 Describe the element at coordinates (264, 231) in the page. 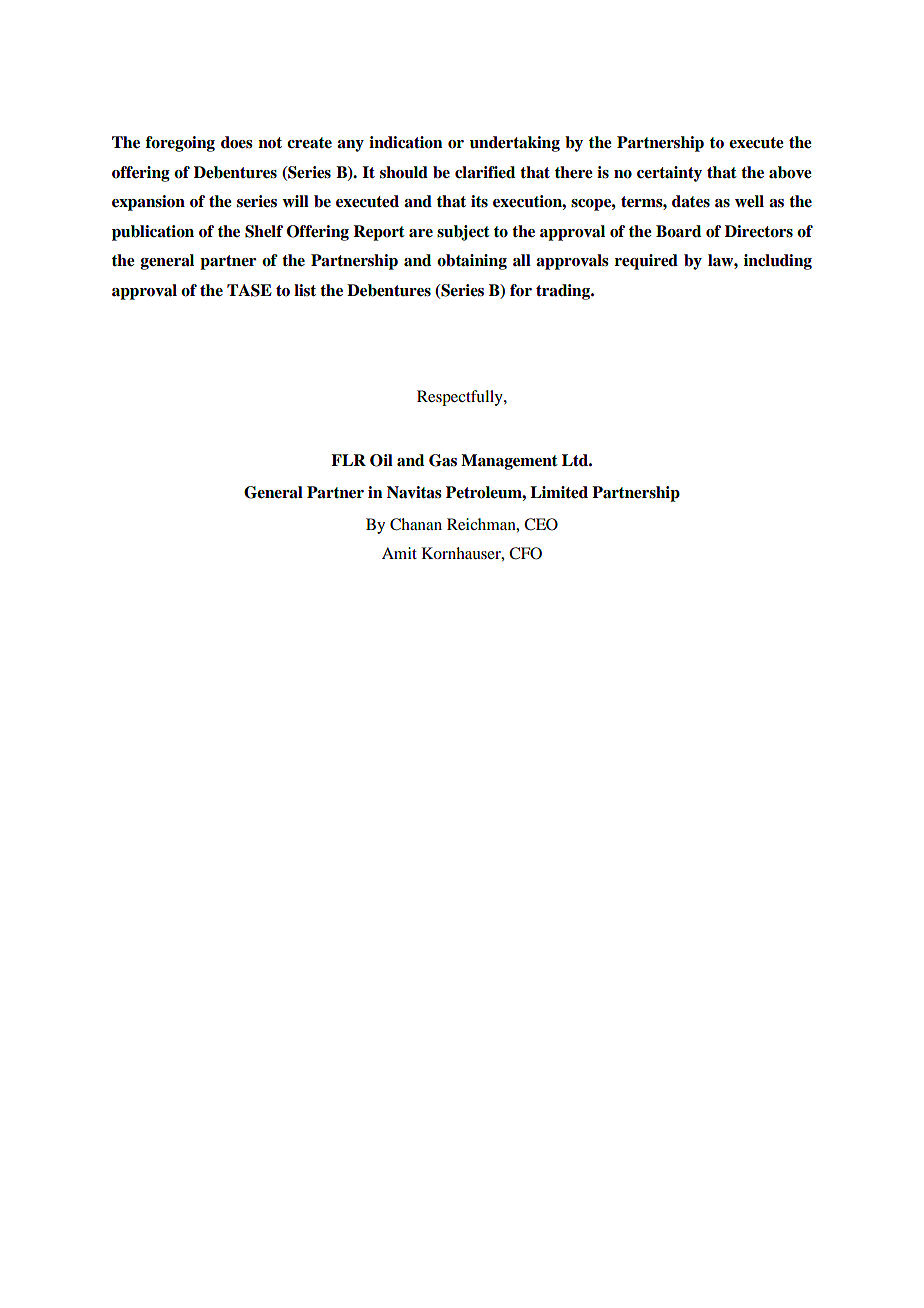

I see `Shelf` at that location.
